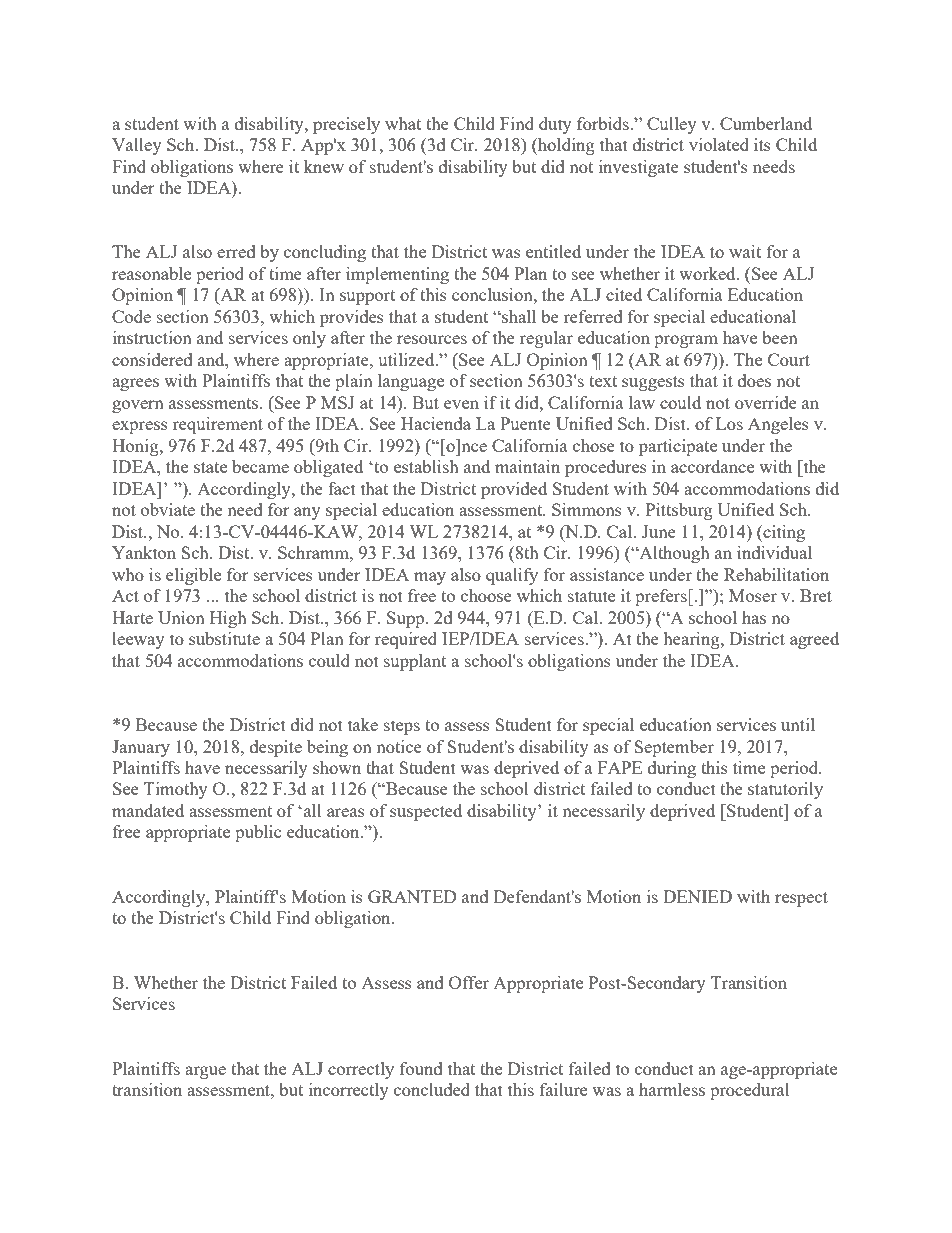  I want to click on Timothy, so click(176, 790).
